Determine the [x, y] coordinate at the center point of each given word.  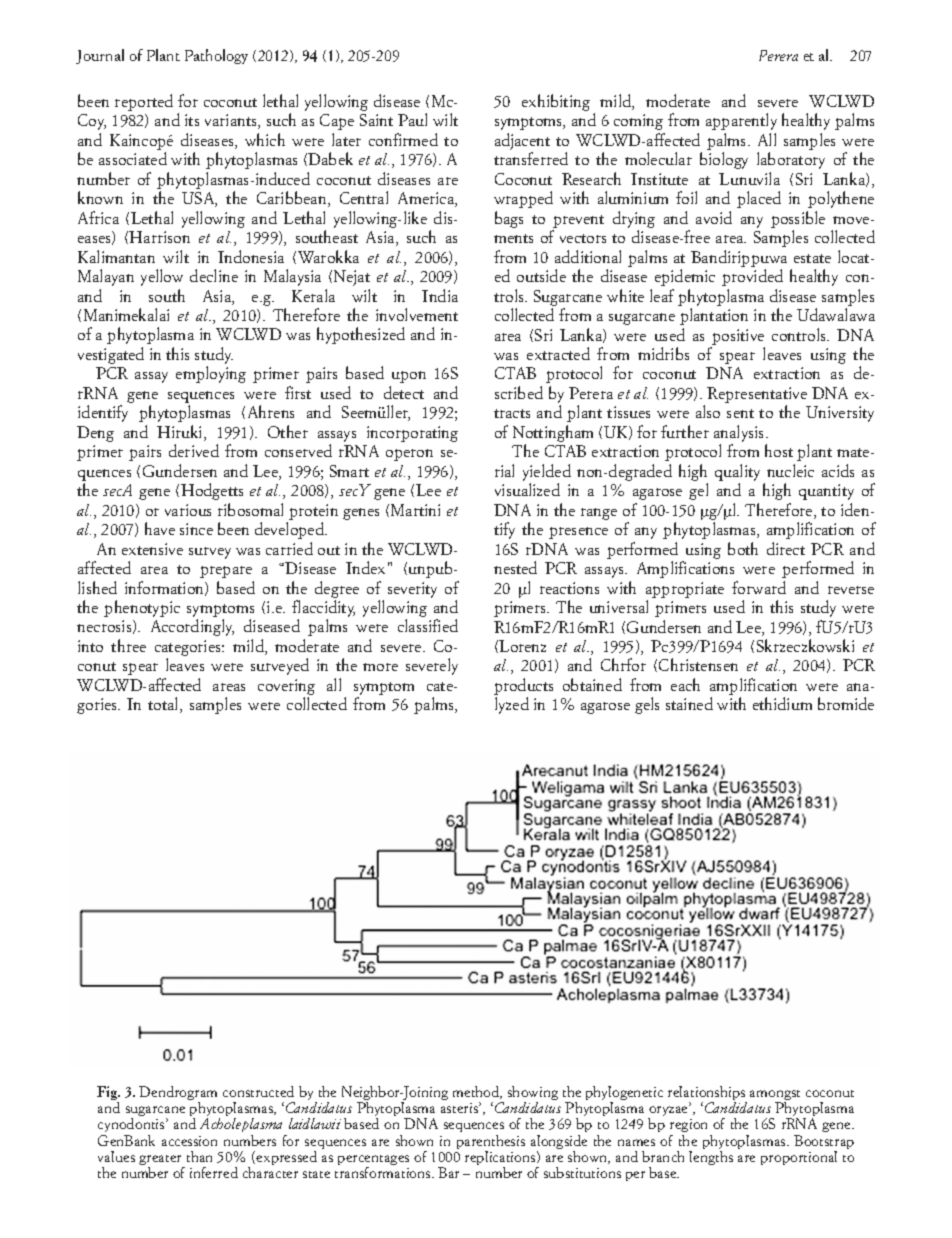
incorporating [412, 434]
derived [194, 450]
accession [189, 1141]
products [523, 688]
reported [144, 102]
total [164, 705]
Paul [412, 119]
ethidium [782, 703]
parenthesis [491, 1143]
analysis [740, 433]
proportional [799, 1158]
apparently [741, 121]
